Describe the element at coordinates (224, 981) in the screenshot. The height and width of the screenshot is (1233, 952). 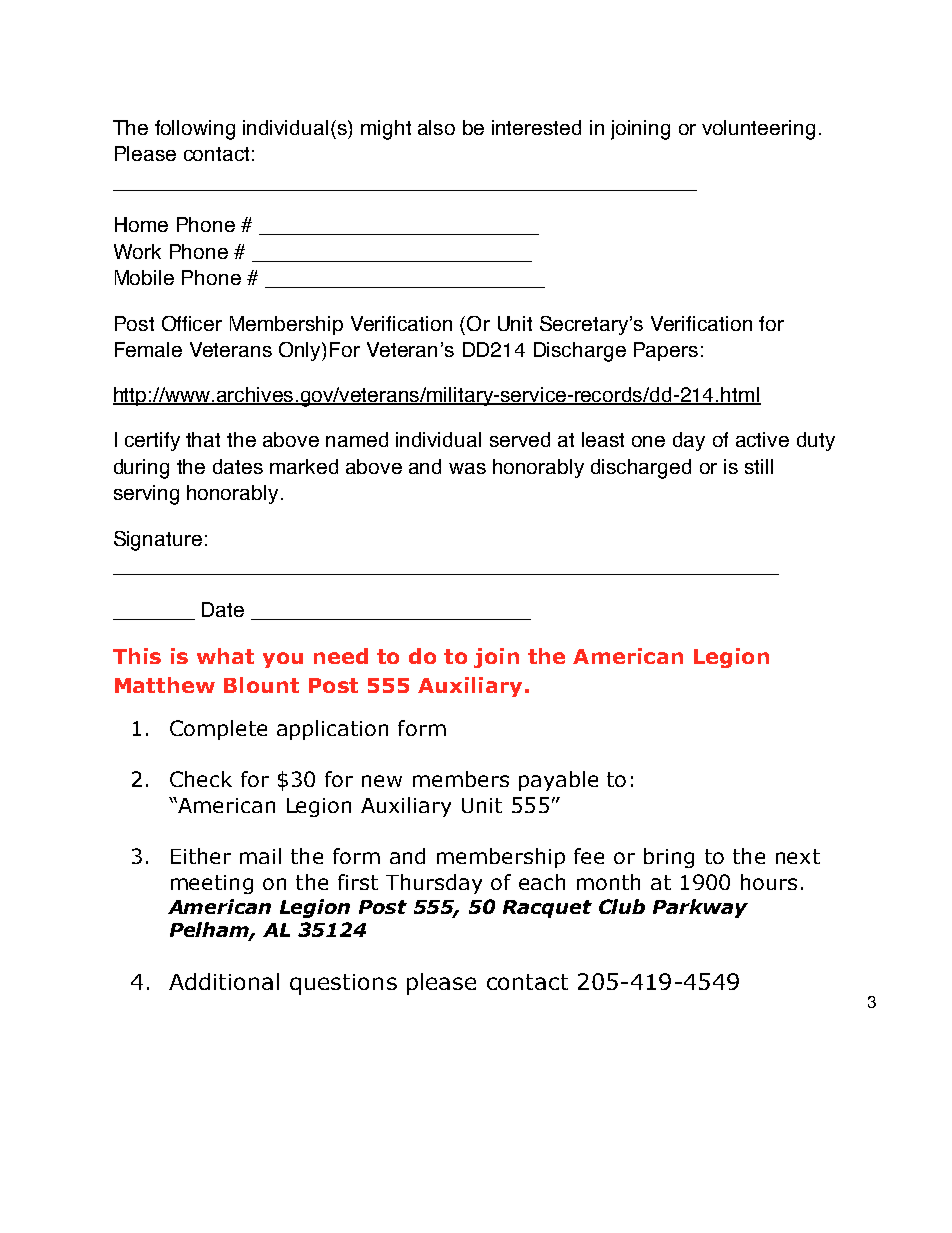
I see `Additional` at that location.
